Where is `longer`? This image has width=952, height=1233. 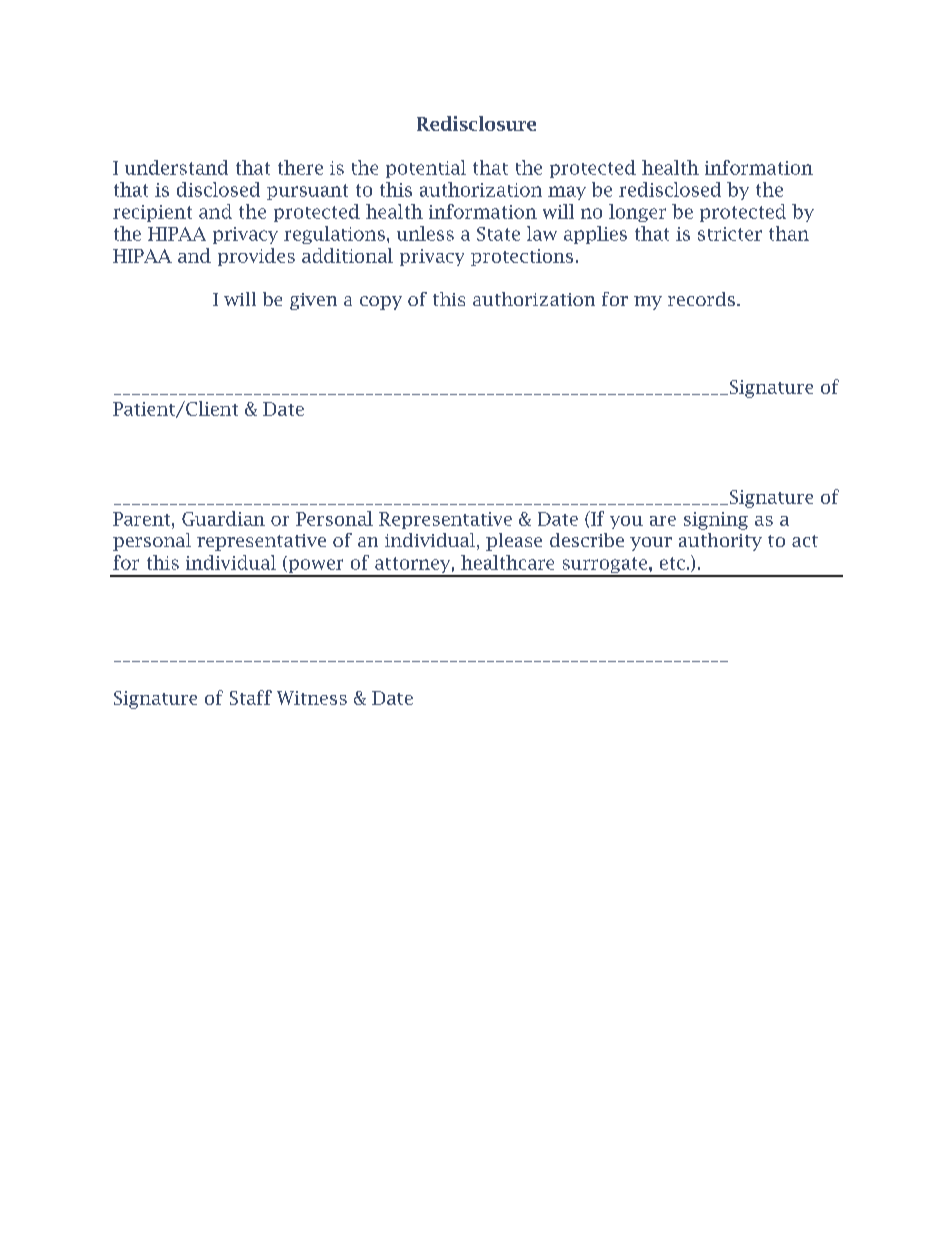
longer is located at coordinates (637, 213).
